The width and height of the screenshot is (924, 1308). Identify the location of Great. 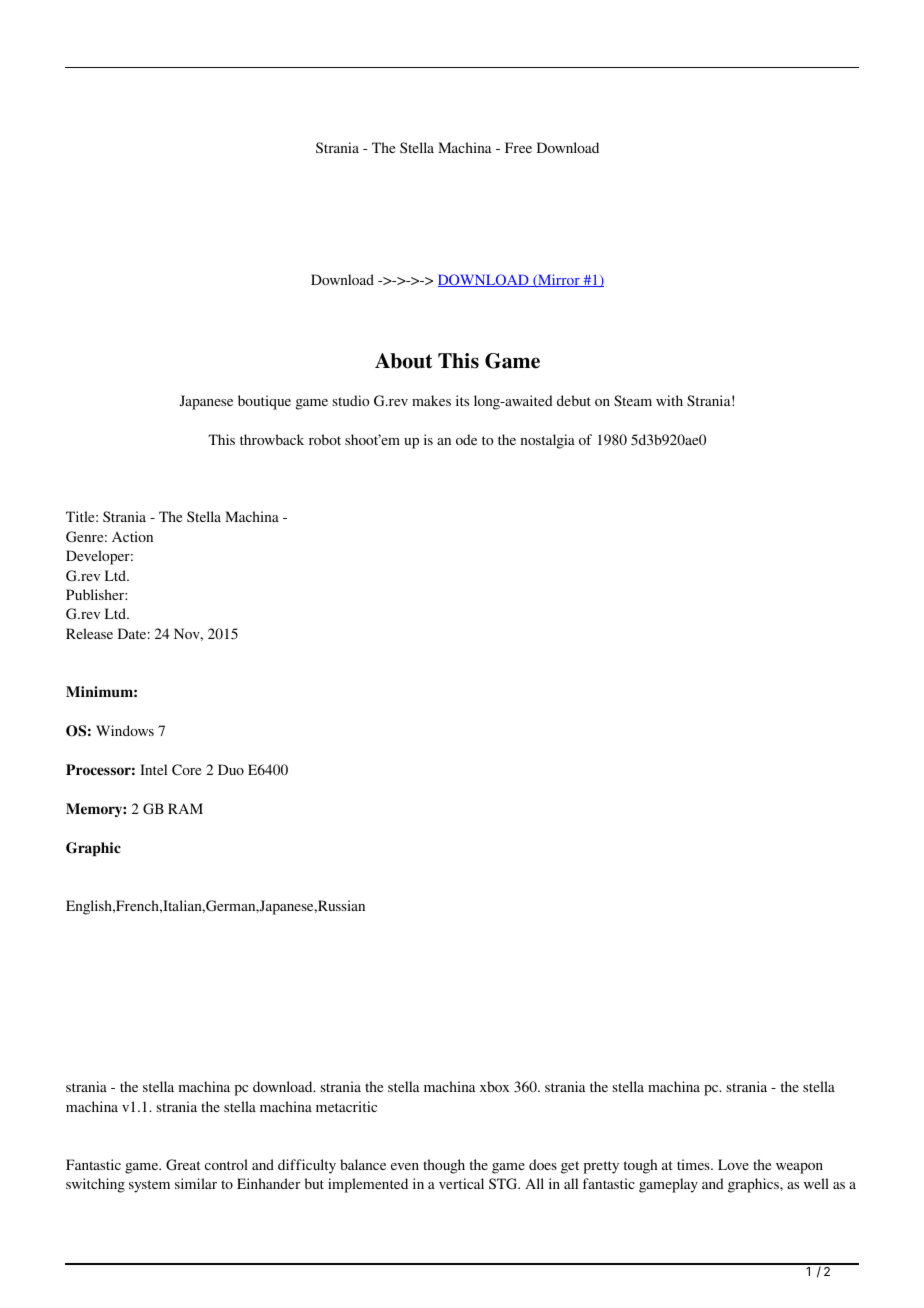
(183, 1164).
